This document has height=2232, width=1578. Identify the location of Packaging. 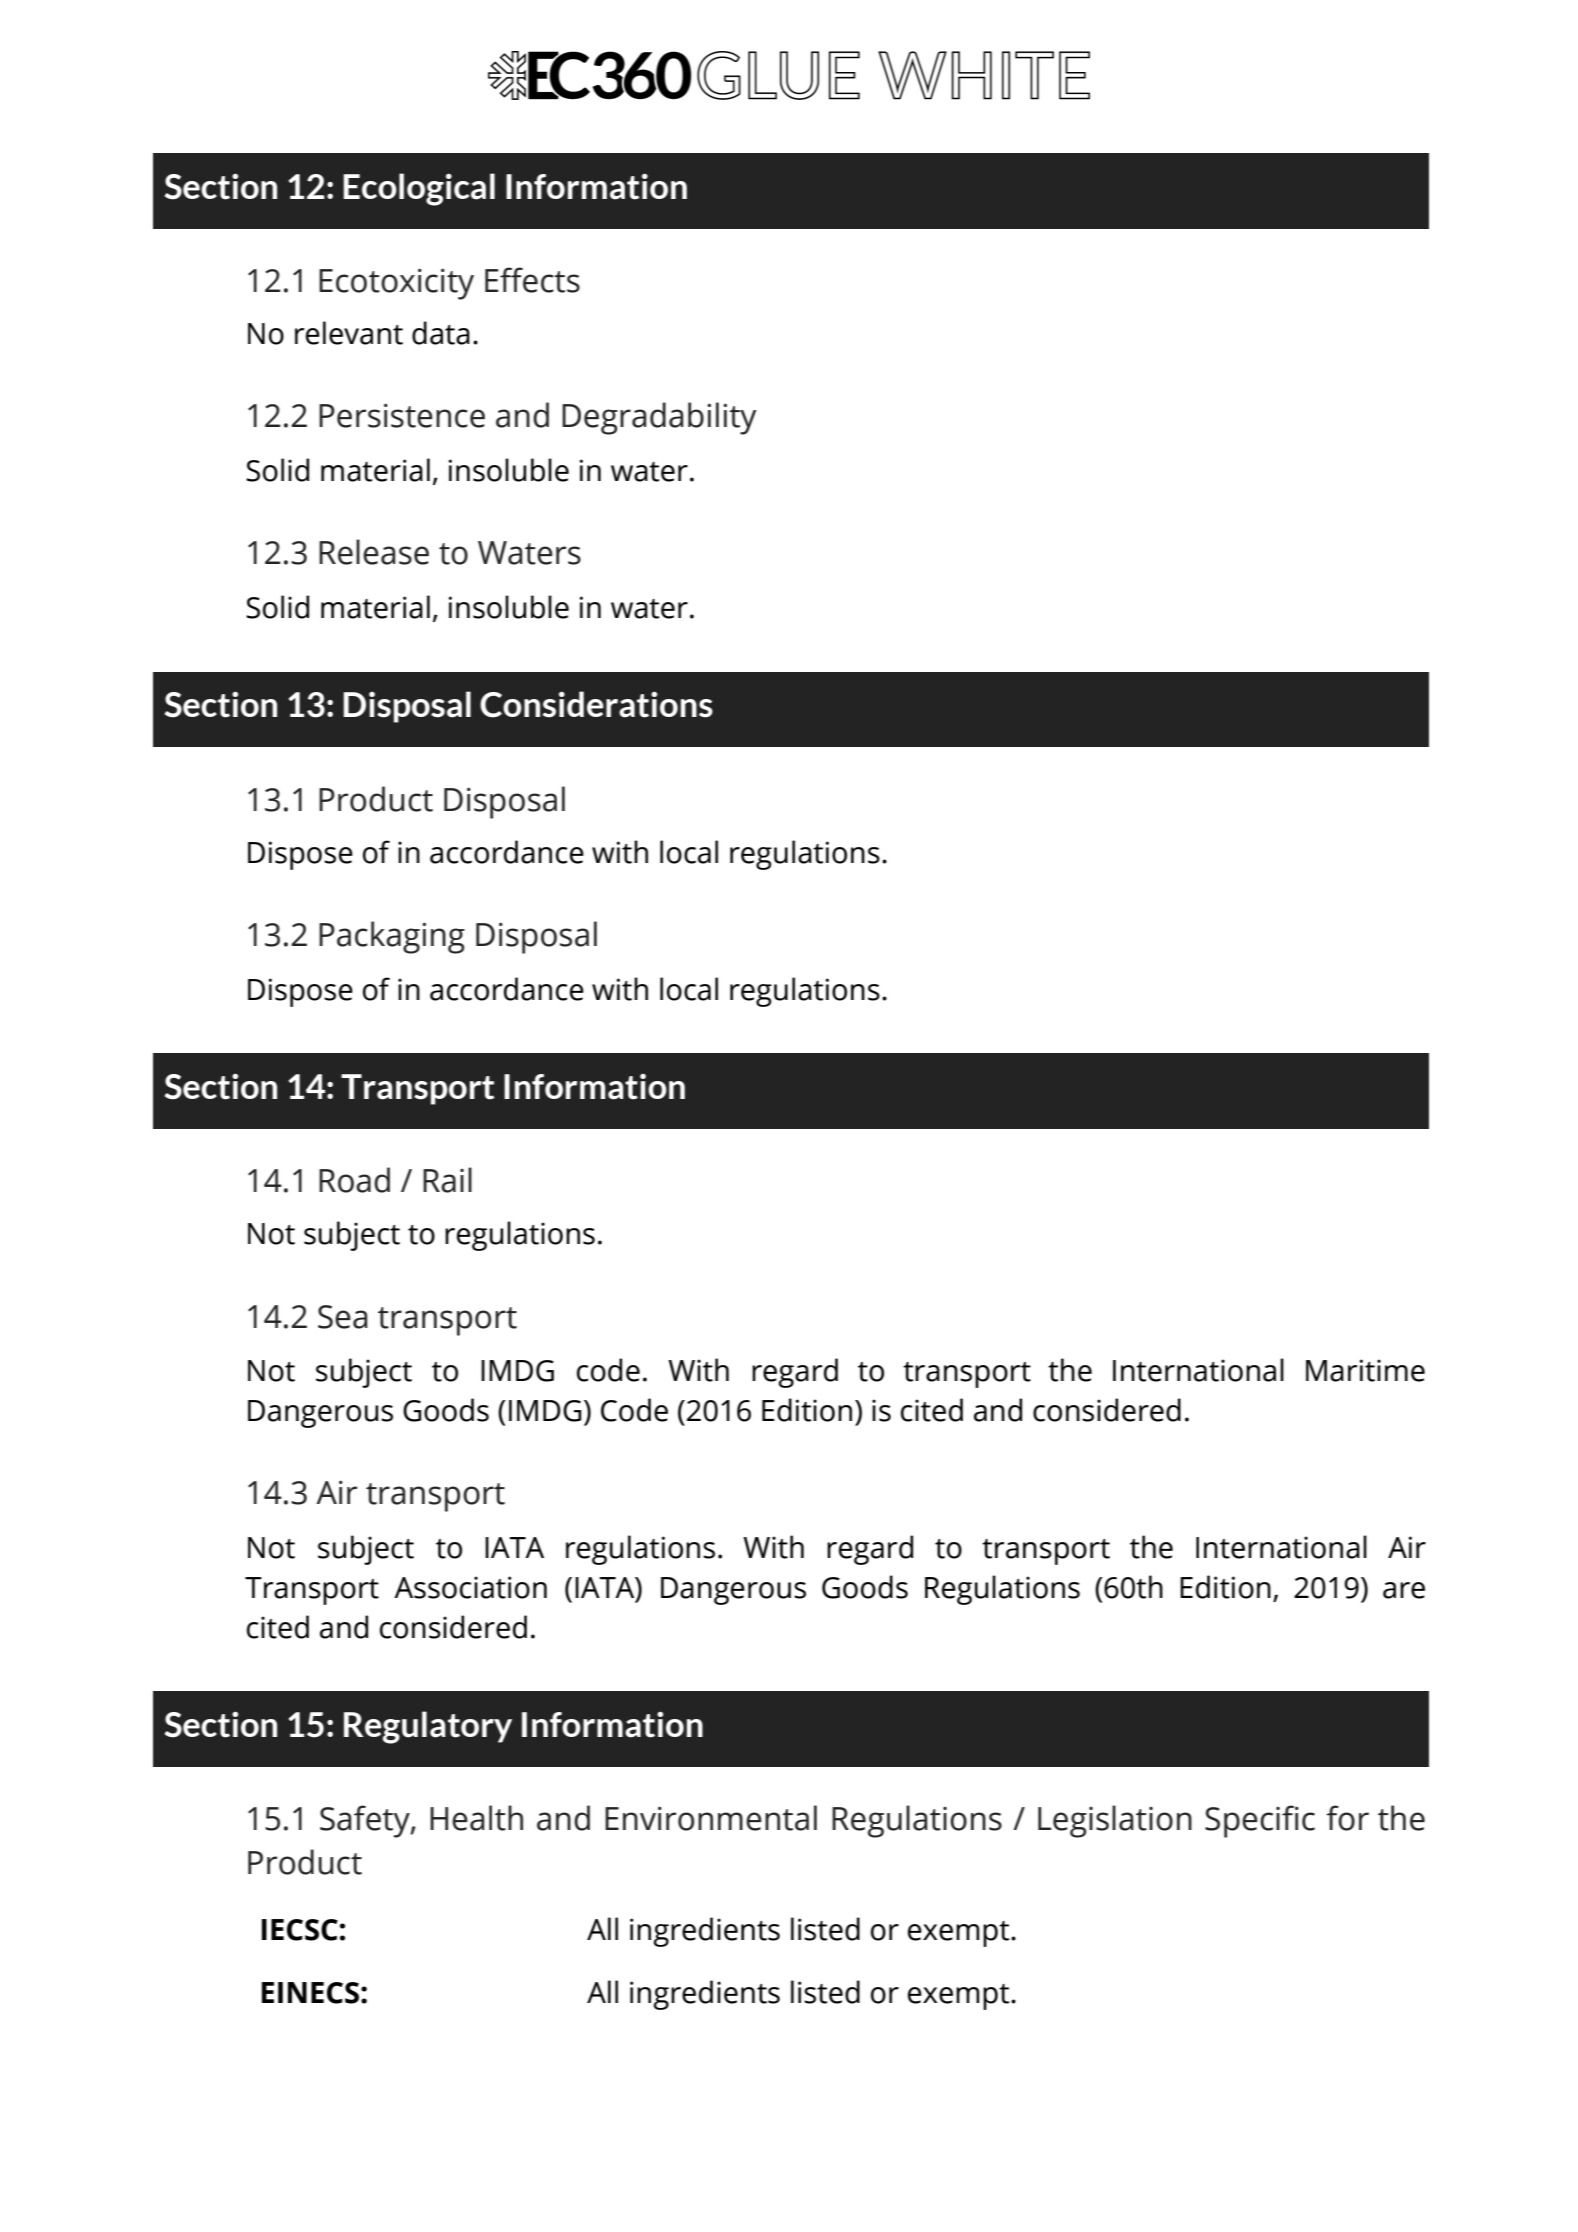
(392, 937).
